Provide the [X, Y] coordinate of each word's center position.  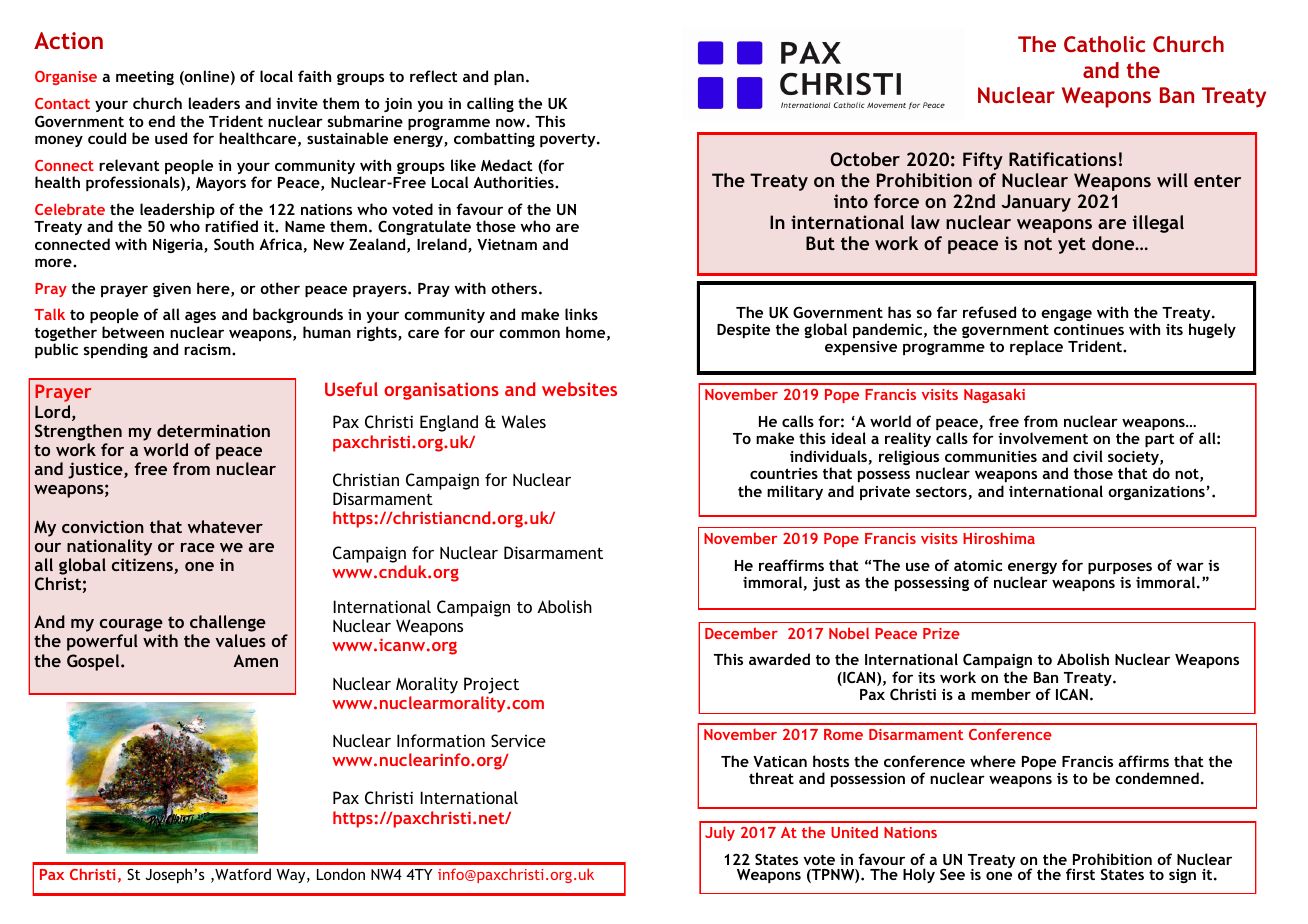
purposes [1120, 568]
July [720, 833]
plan [509, 77]
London [341, 874]
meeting [145, 78]
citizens [143, 566]
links [581, 314]
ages [200, 319]
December [741, 633]
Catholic [1104, 44]
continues [1089, 329]
